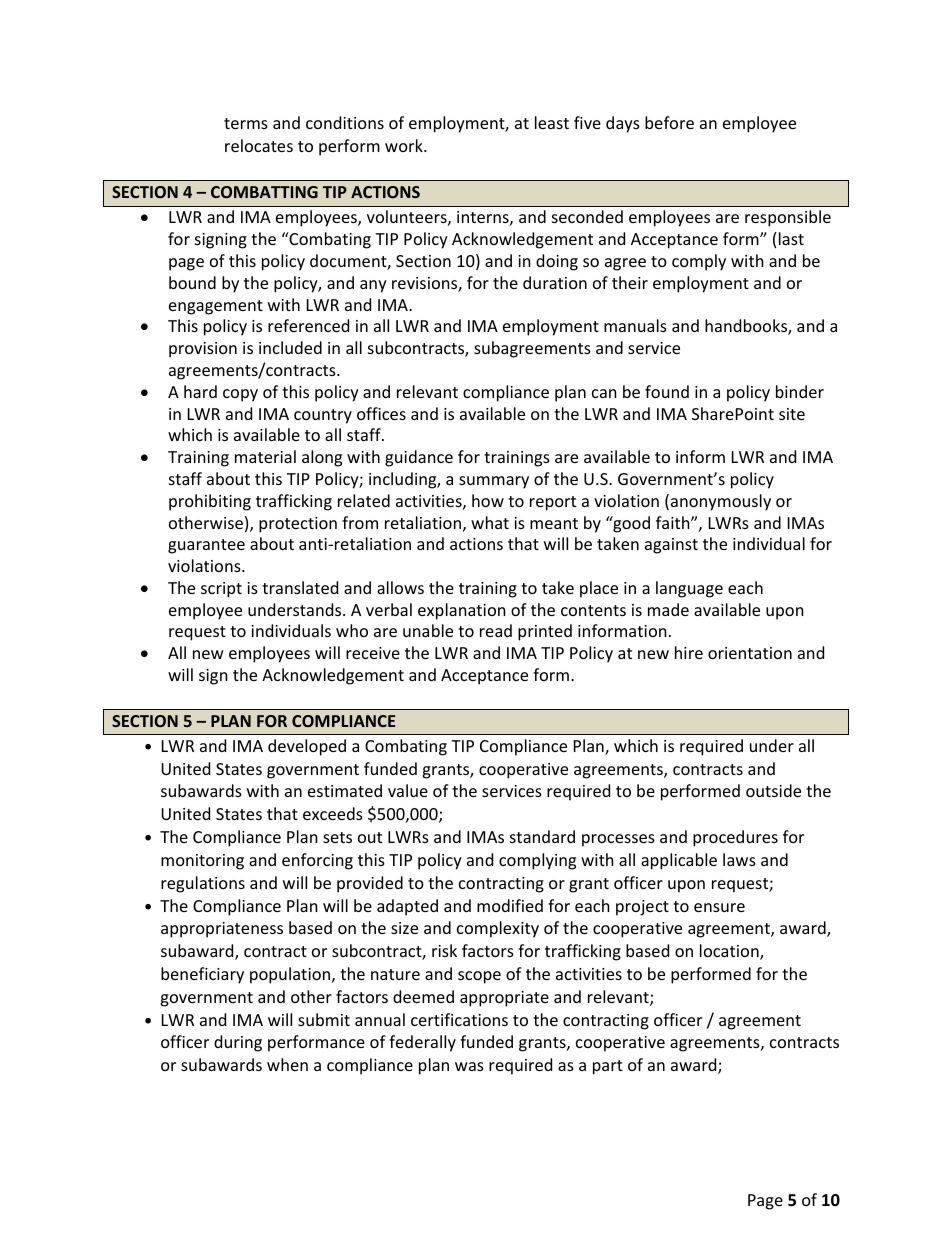 The height and width of the screenshot is (1233, 952). Describe the element at coordinates (259, 145) in the screenshot. I see `relocates` at that location.
